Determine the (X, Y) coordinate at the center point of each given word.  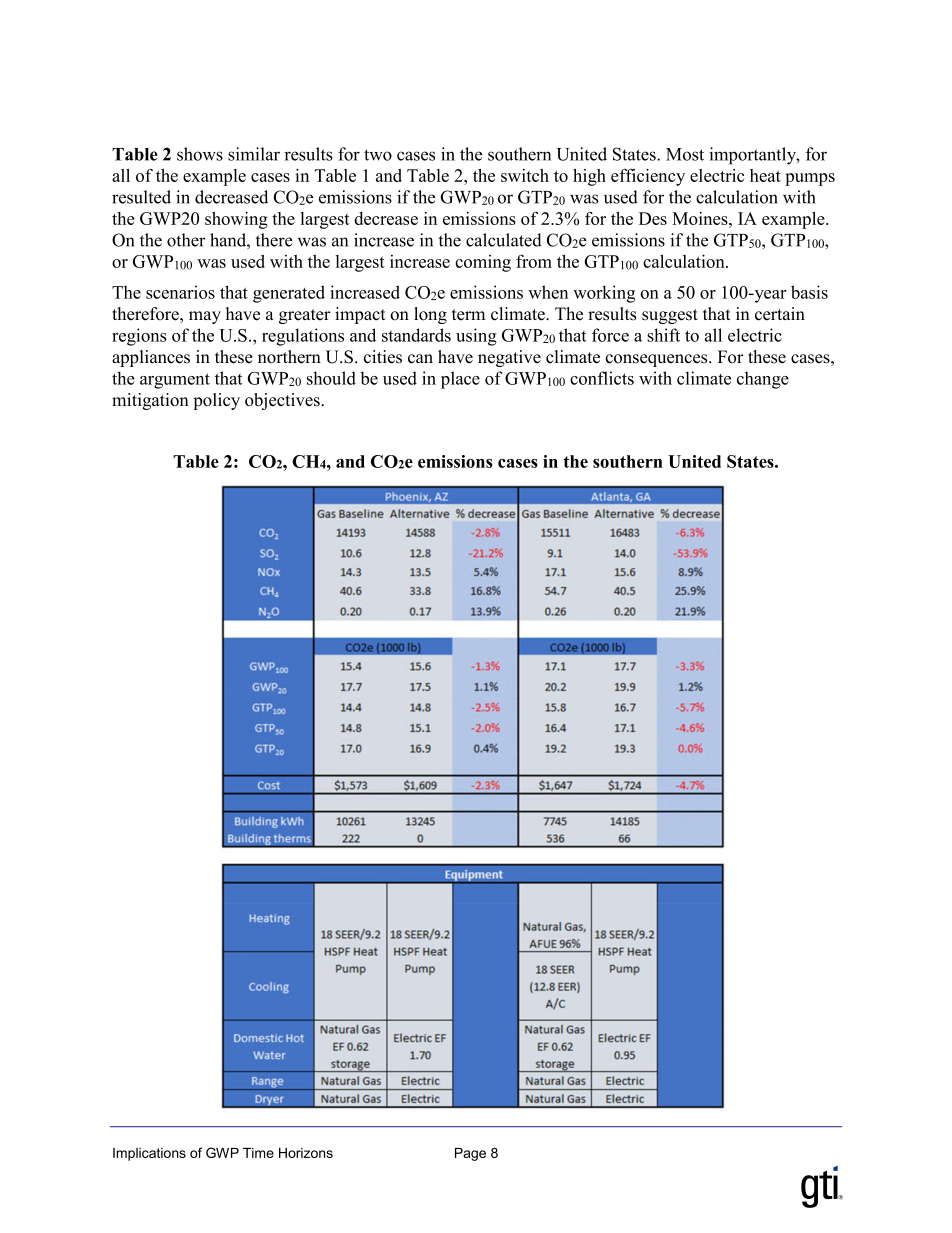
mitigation (150, 401)
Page (470, 1154)
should (331, 378)
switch (525, 175)
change (763, 380)
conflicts (602, 378)
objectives (283, 401)
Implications (149, 1154)
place (460, 380)
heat (765, 175)
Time (258, 1153)
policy (216, 401)
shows (200, 154)
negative (509, 358)
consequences (658, 360)
